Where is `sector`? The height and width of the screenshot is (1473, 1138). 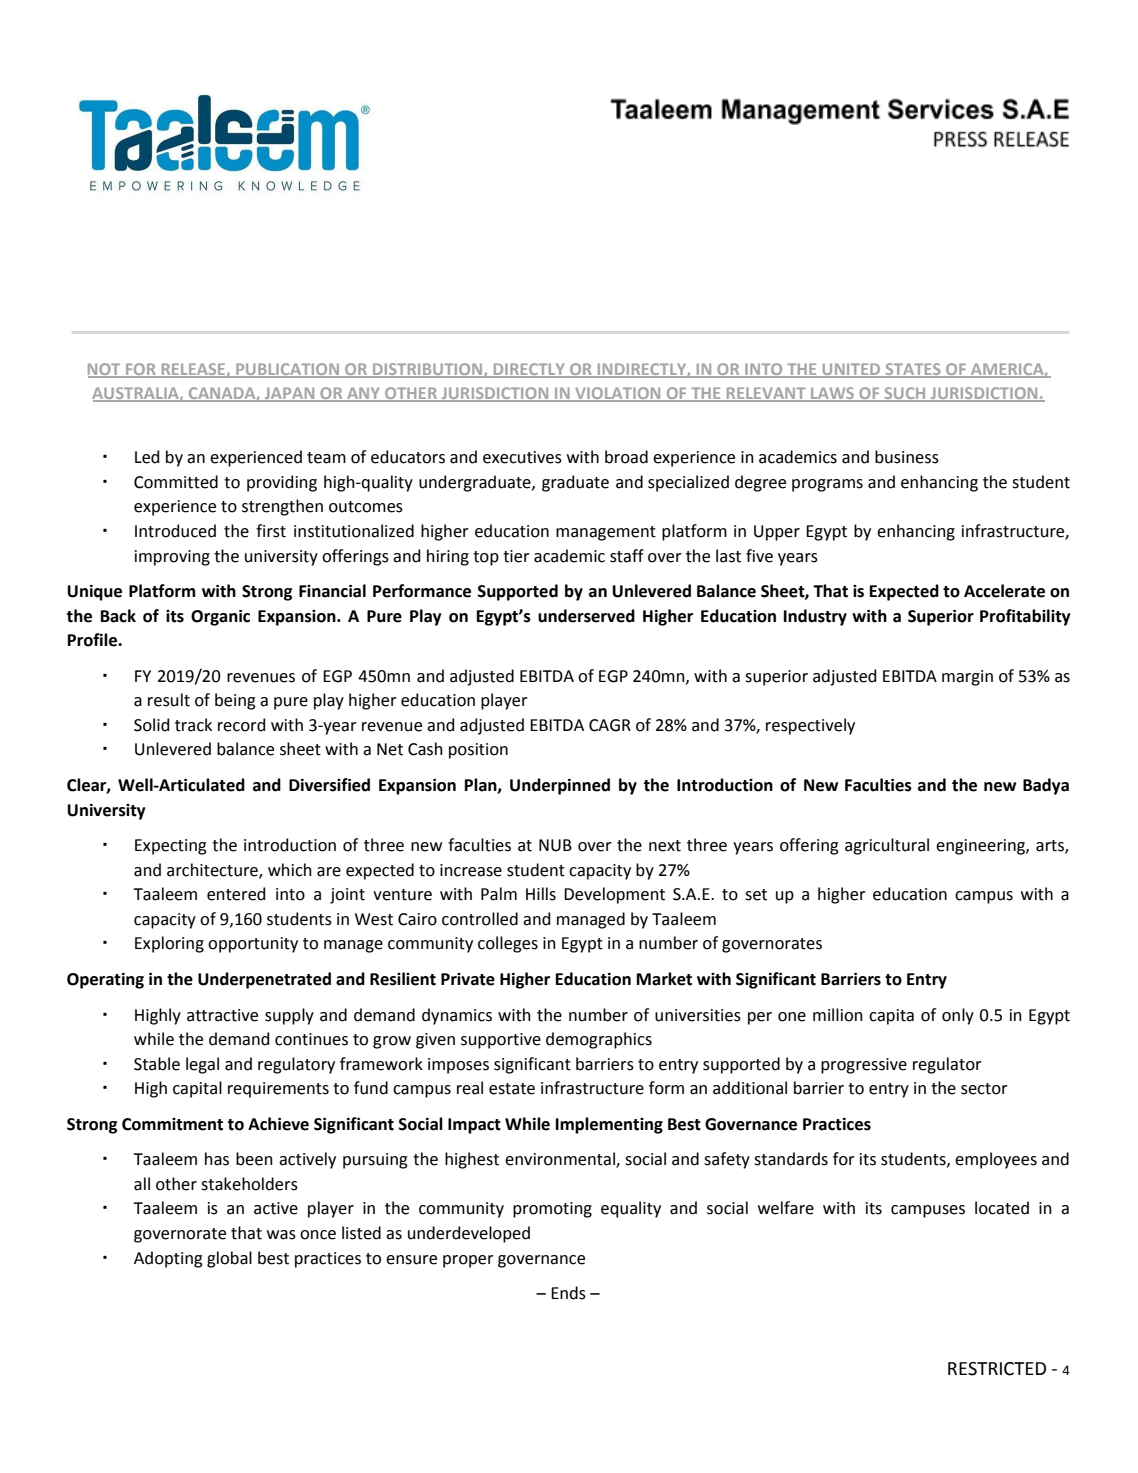
sector is located at coordinates (984, 1089).
